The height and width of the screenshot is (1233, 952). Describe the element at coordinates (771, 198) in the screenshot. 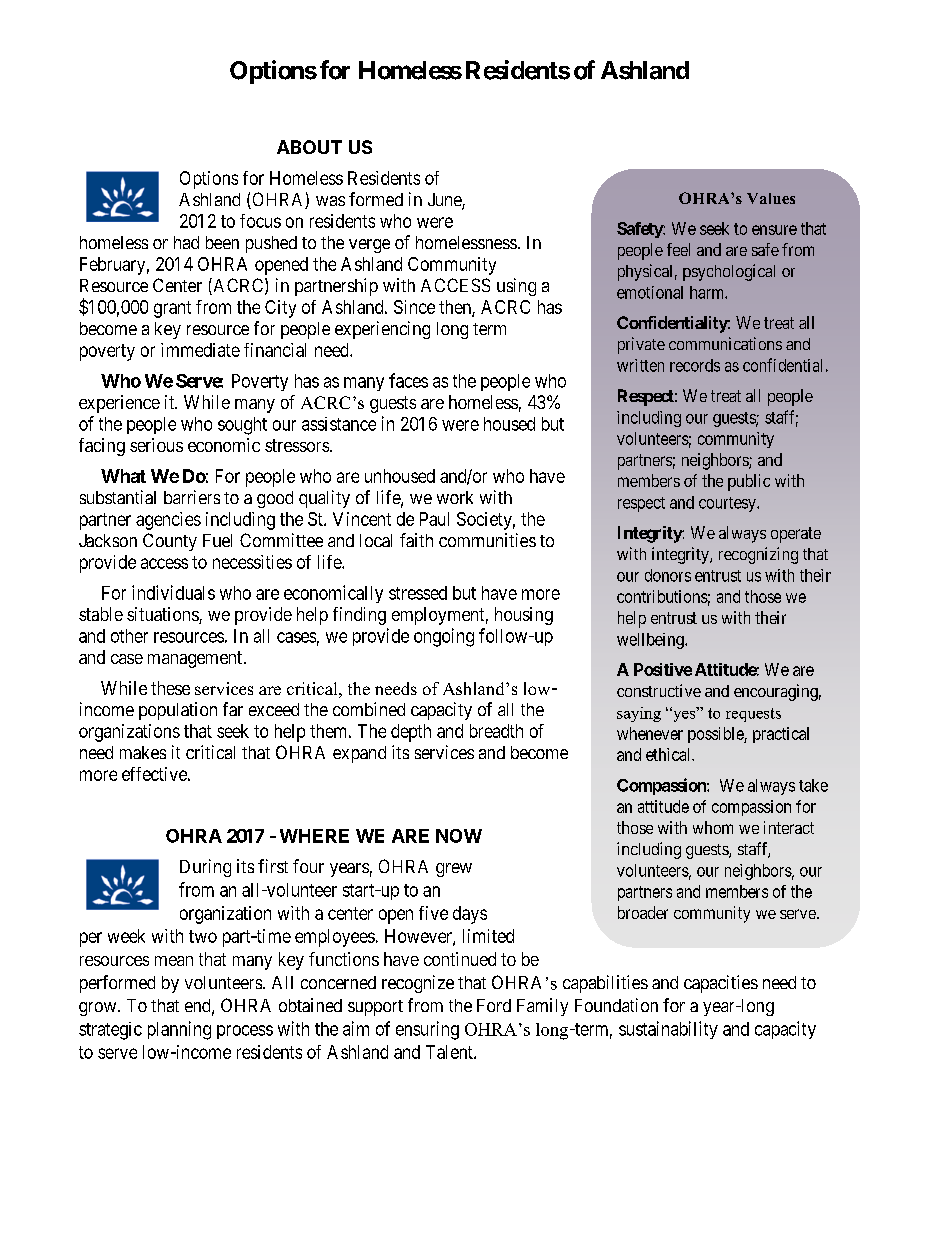

I see `Values` at that location.
